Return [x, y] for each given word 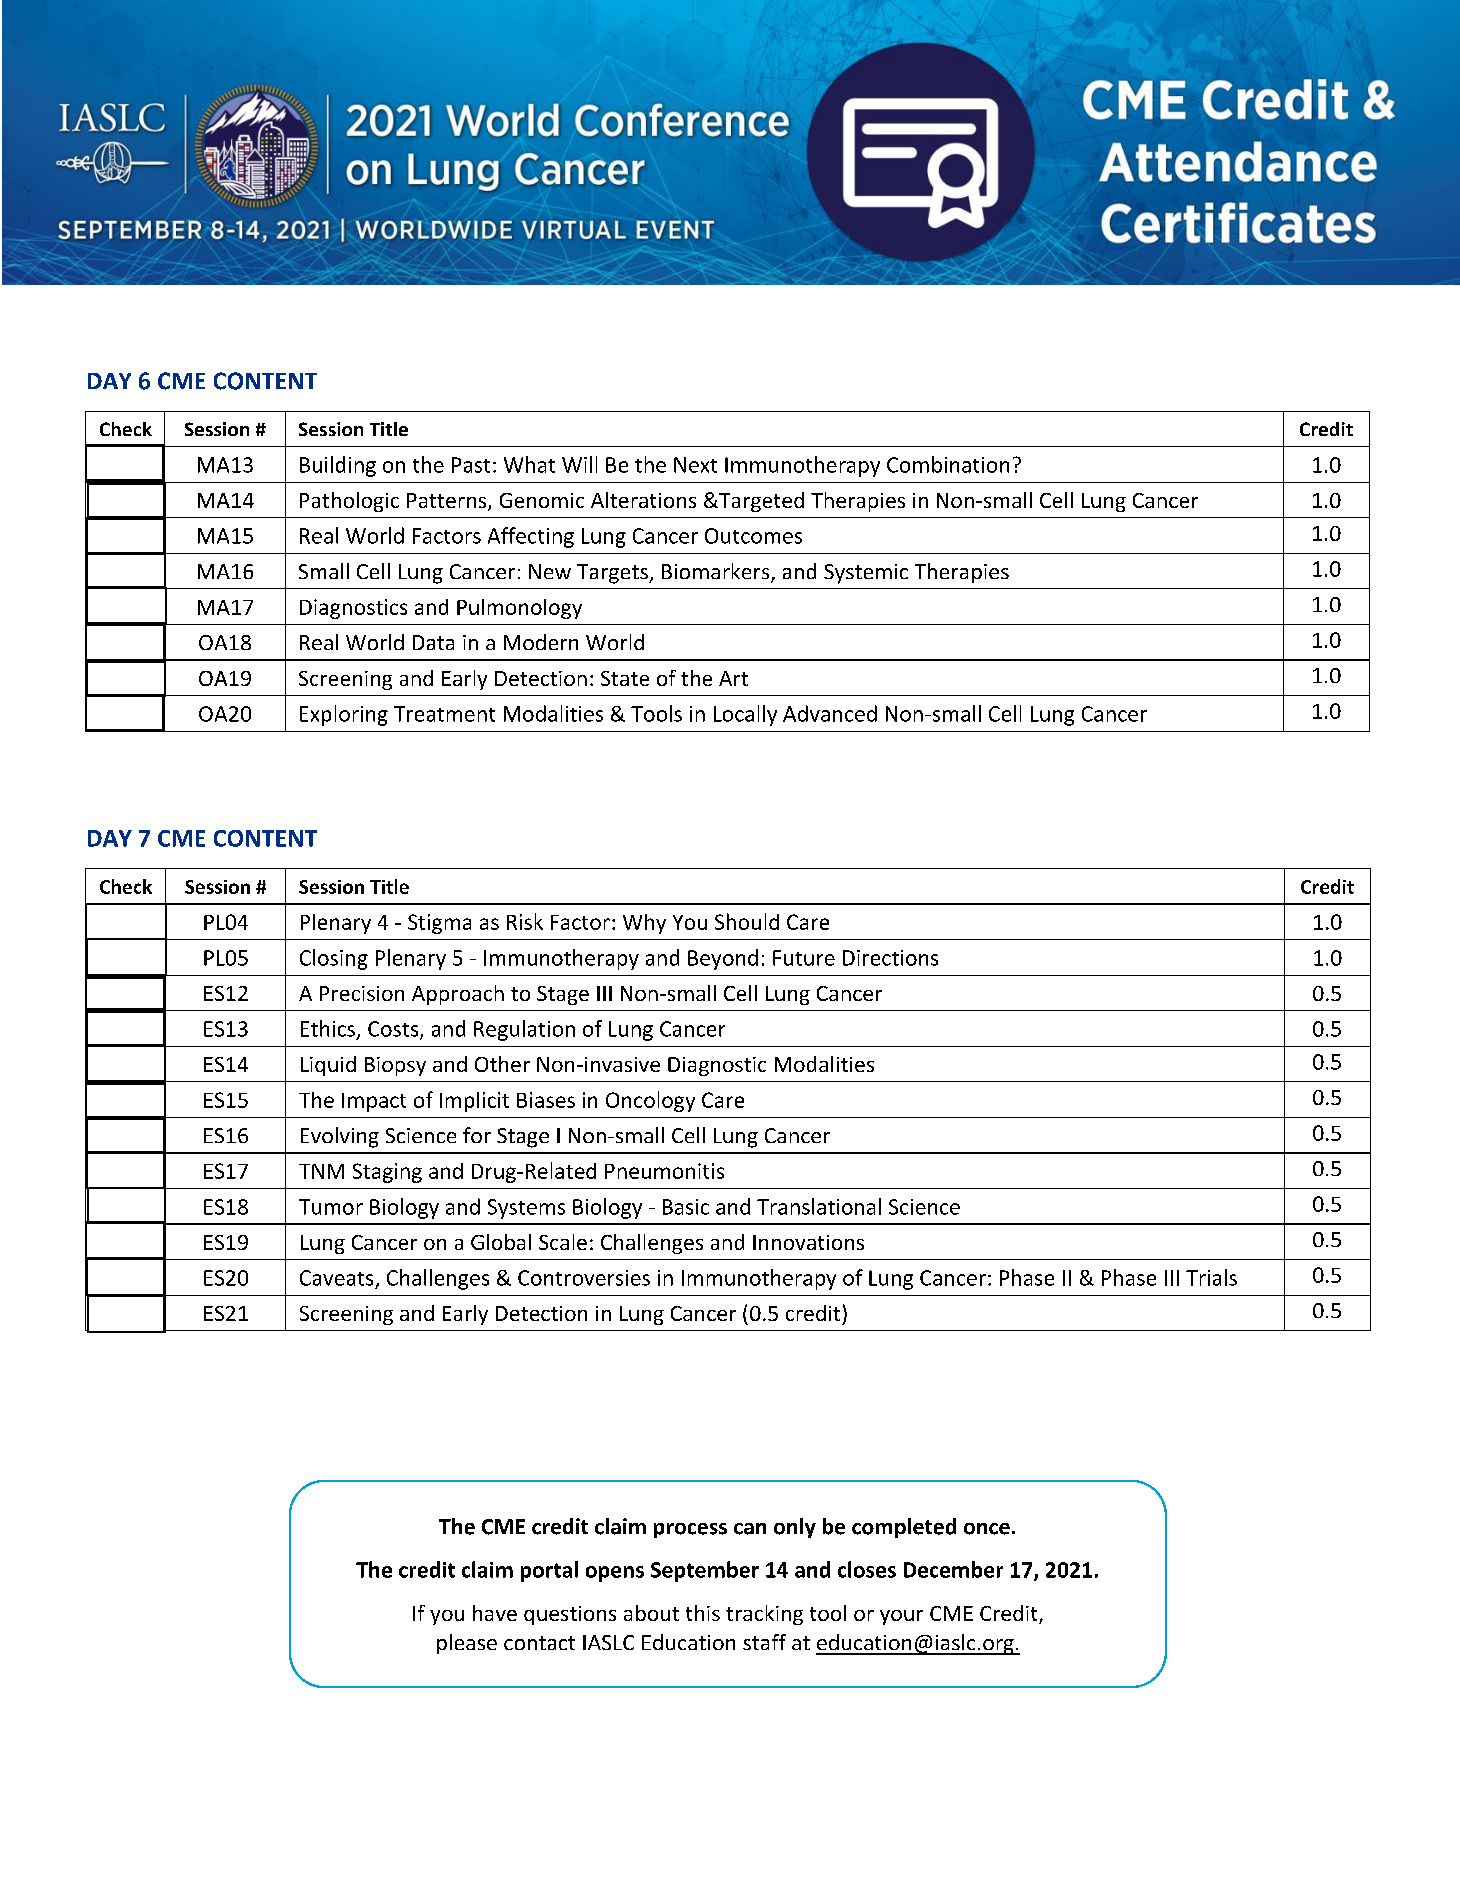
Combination [948, 464]
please [467, 1644]
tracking [764, 1615]
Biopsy [395, 1066]
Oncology [650, 1101]
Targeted [760, 502]
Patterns [448, 502]
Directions [890, 958]
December [953, 1569]
